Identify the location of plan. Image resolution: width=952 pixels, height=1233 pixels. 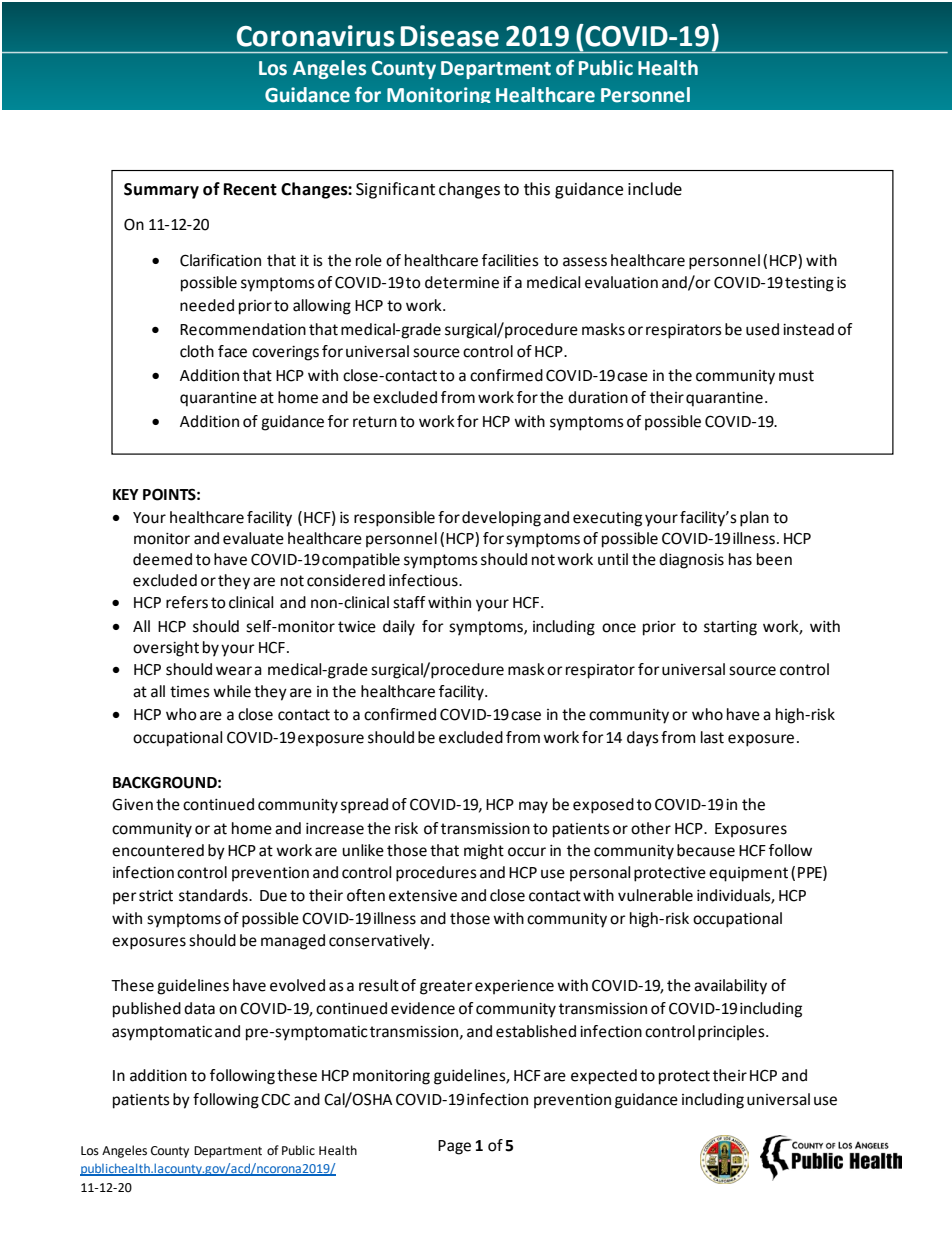
(754, 519).
